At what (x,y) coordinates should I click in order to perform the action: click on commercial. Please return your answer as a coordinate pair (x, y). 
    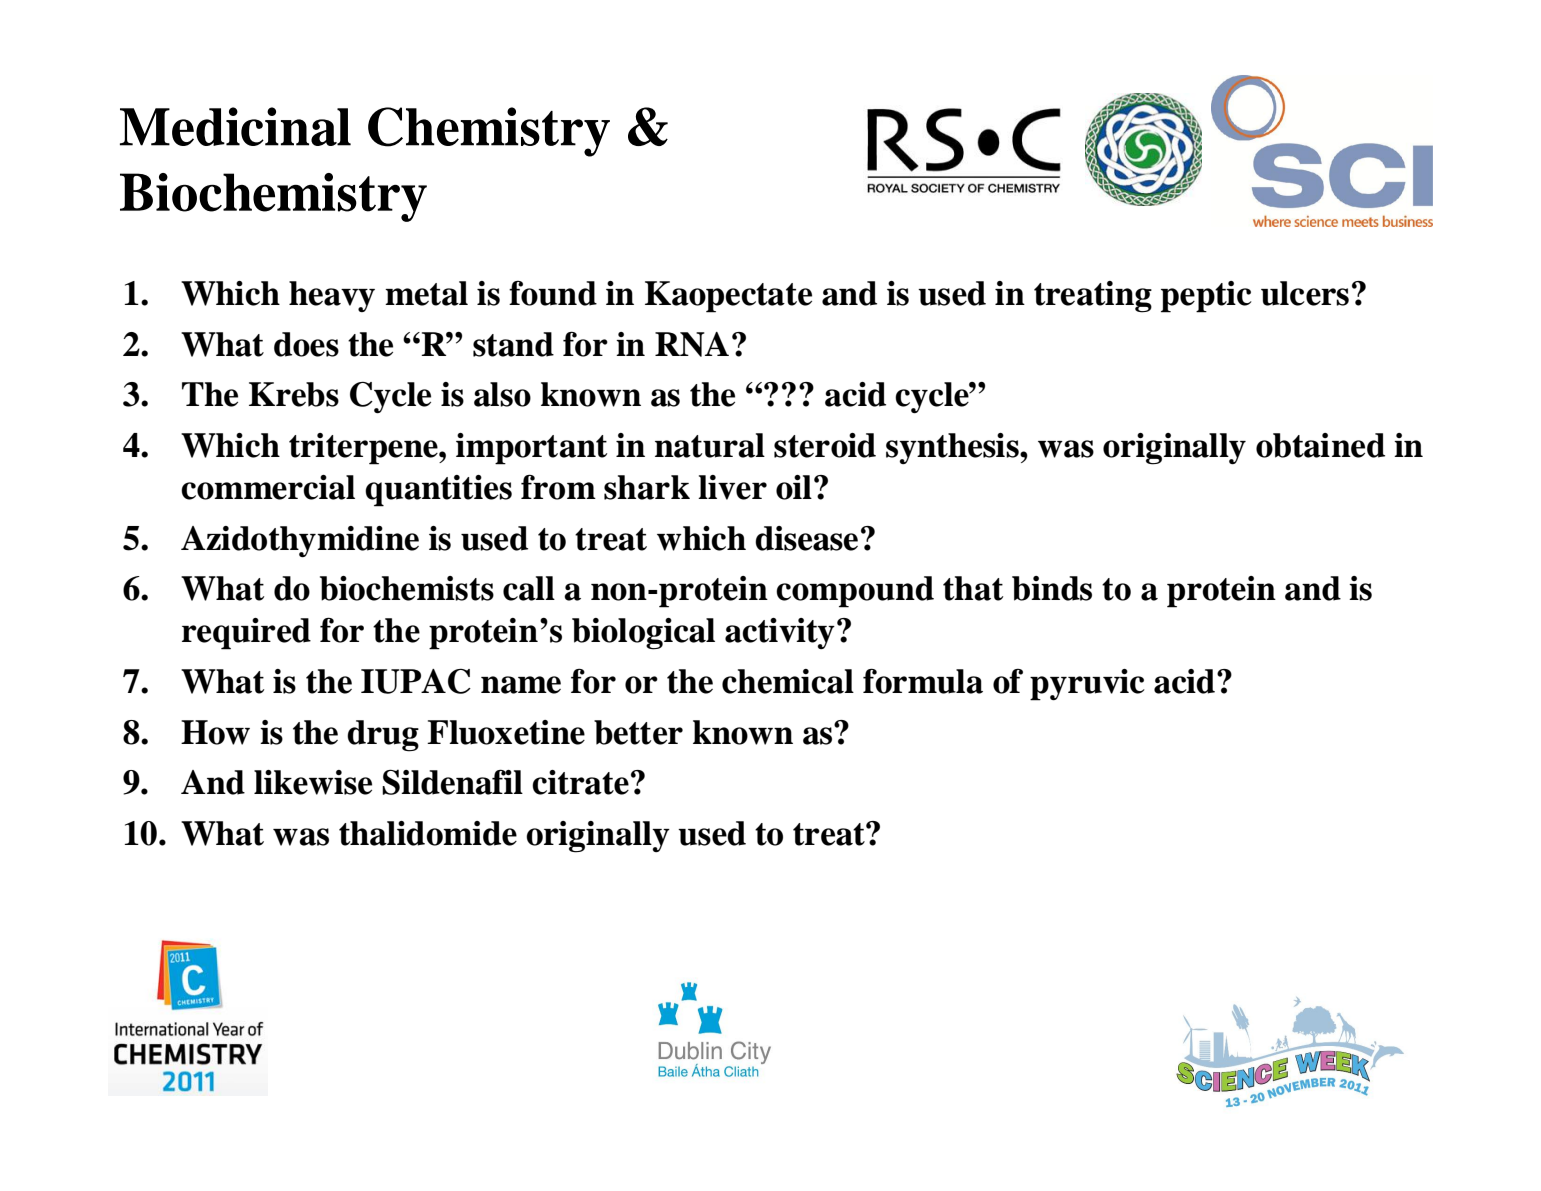
    Looking at the image, I should click on (268, 487).
